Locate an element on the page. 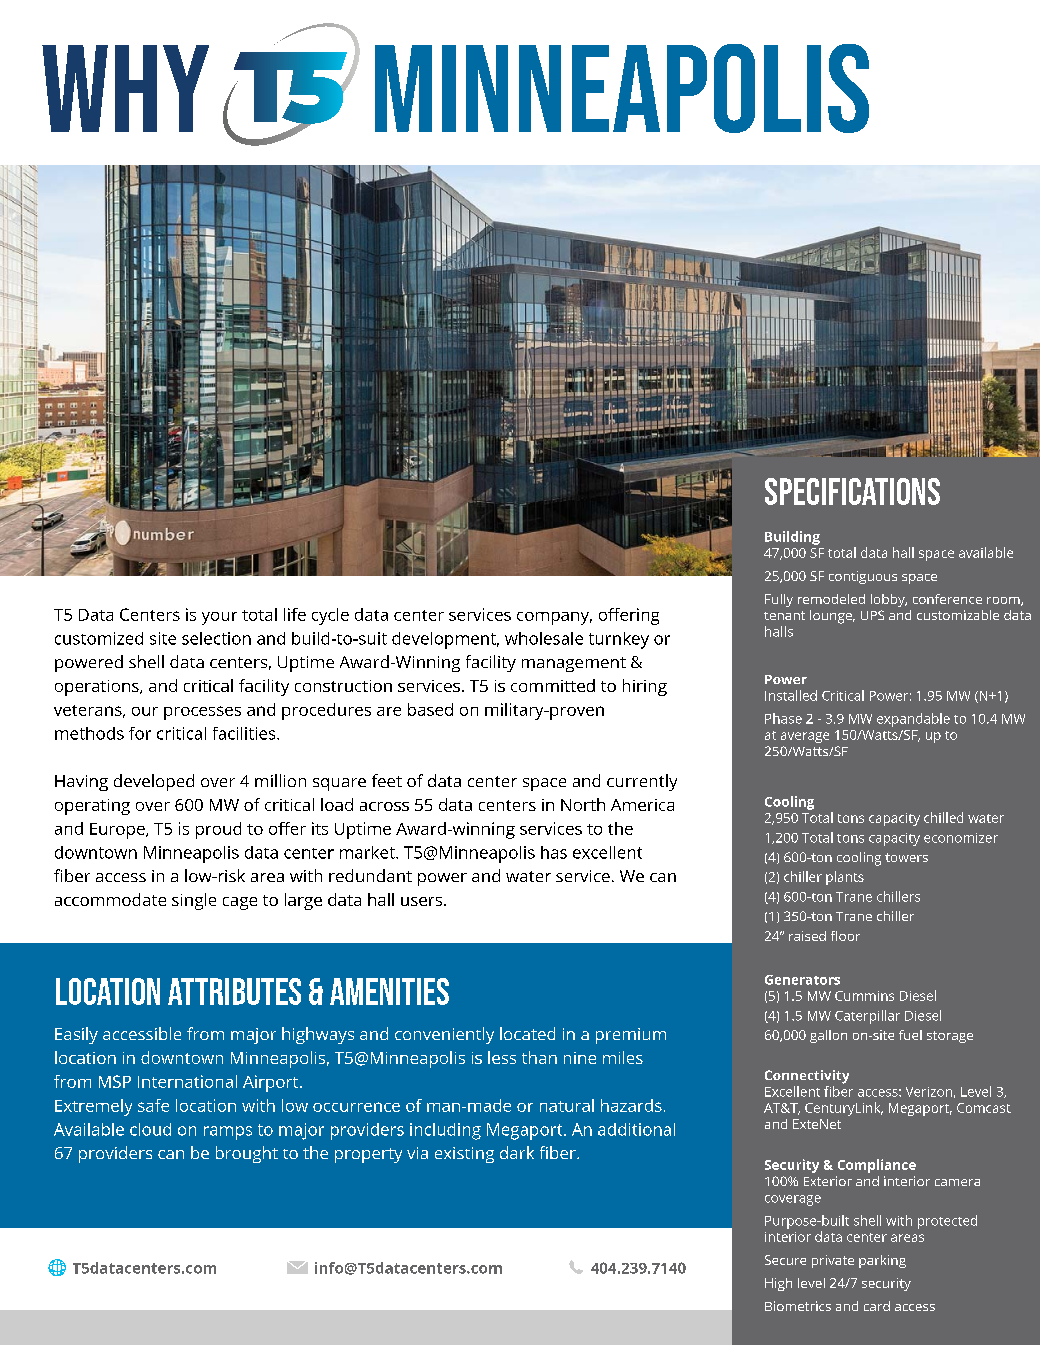 This document has width=1040, height=1345. plants is located at coordinates (845, 878).
